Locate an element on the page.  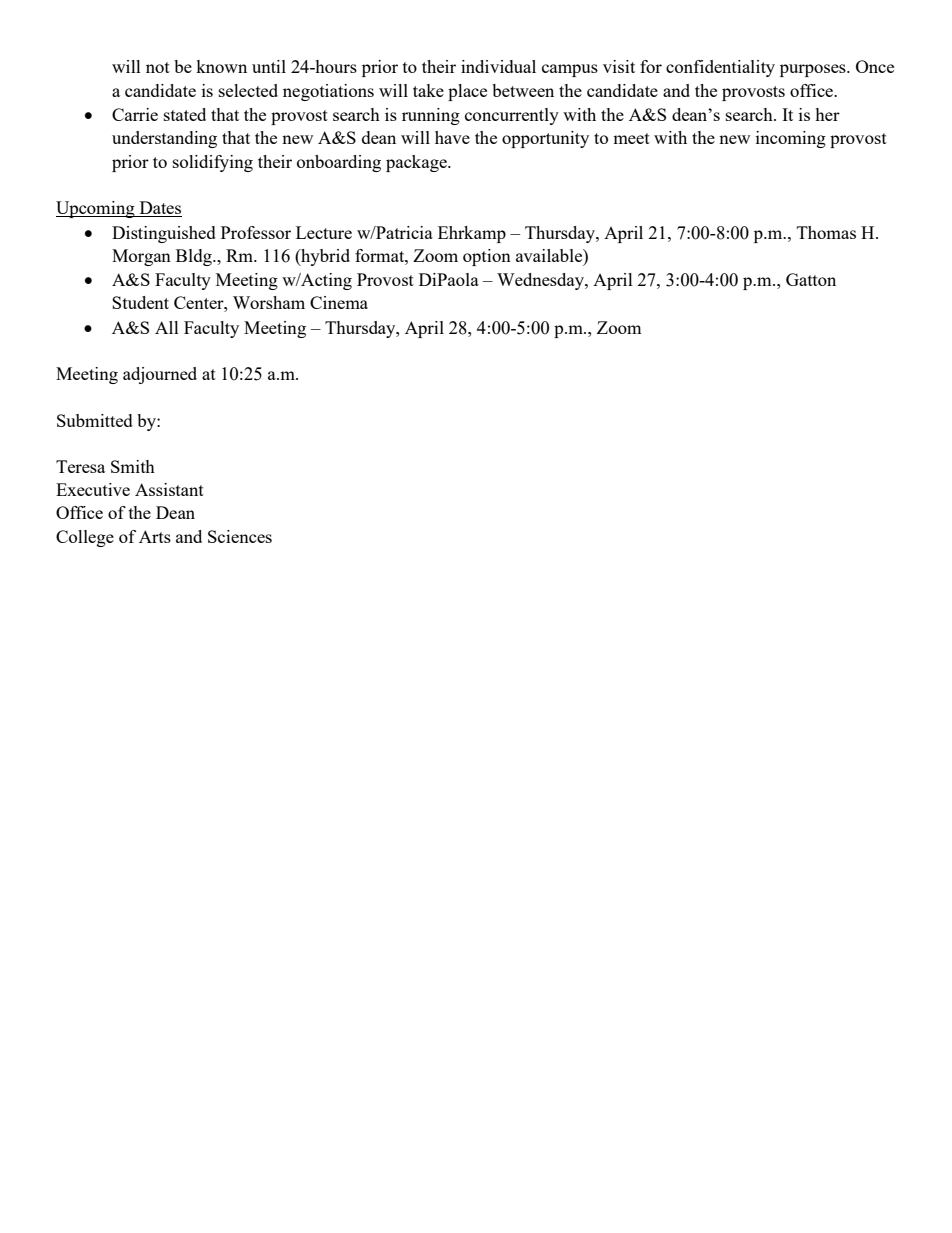
purposes is located at coordinates (814, 70).
